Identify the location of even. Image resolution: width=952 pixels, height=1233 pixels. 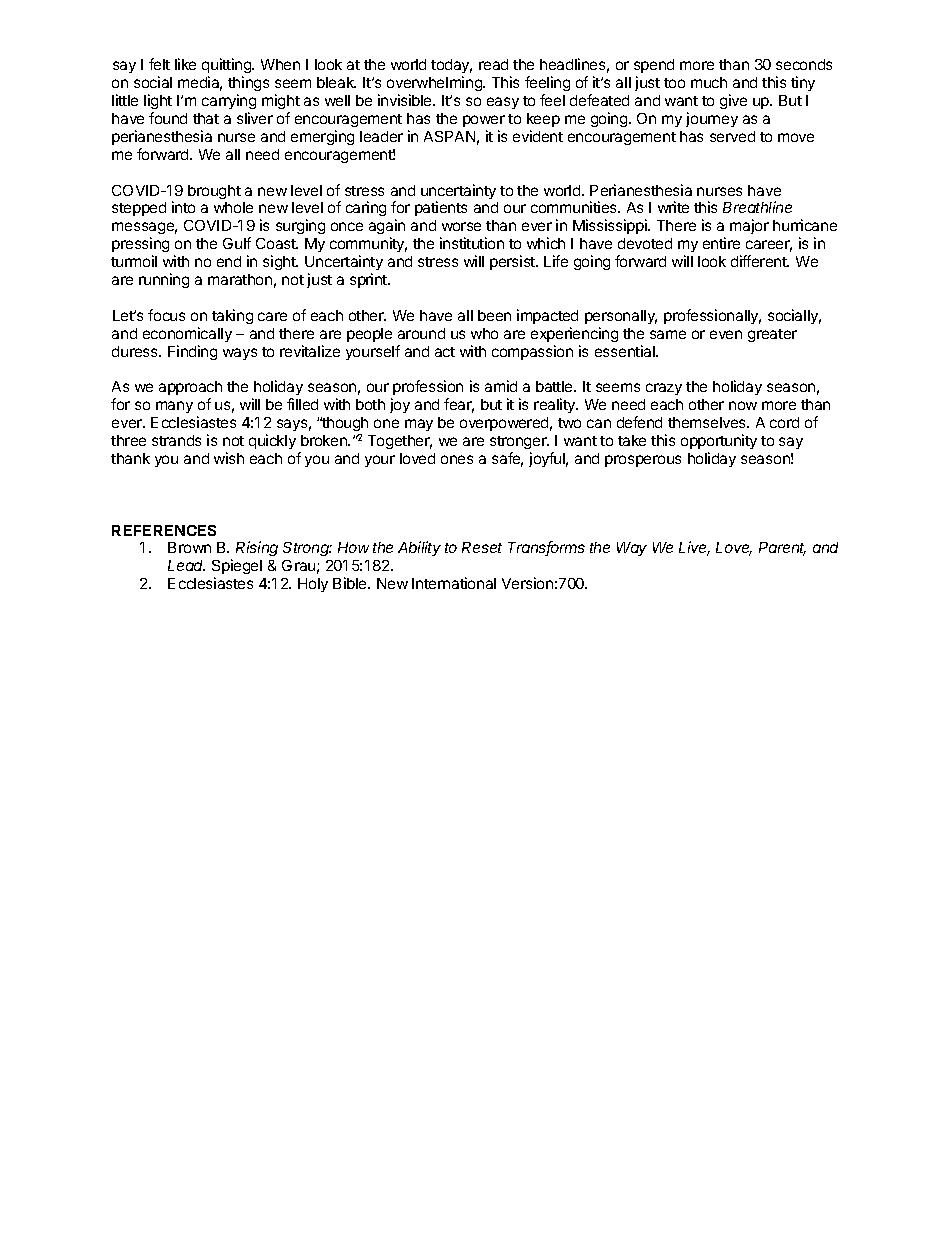
(726, 334).
